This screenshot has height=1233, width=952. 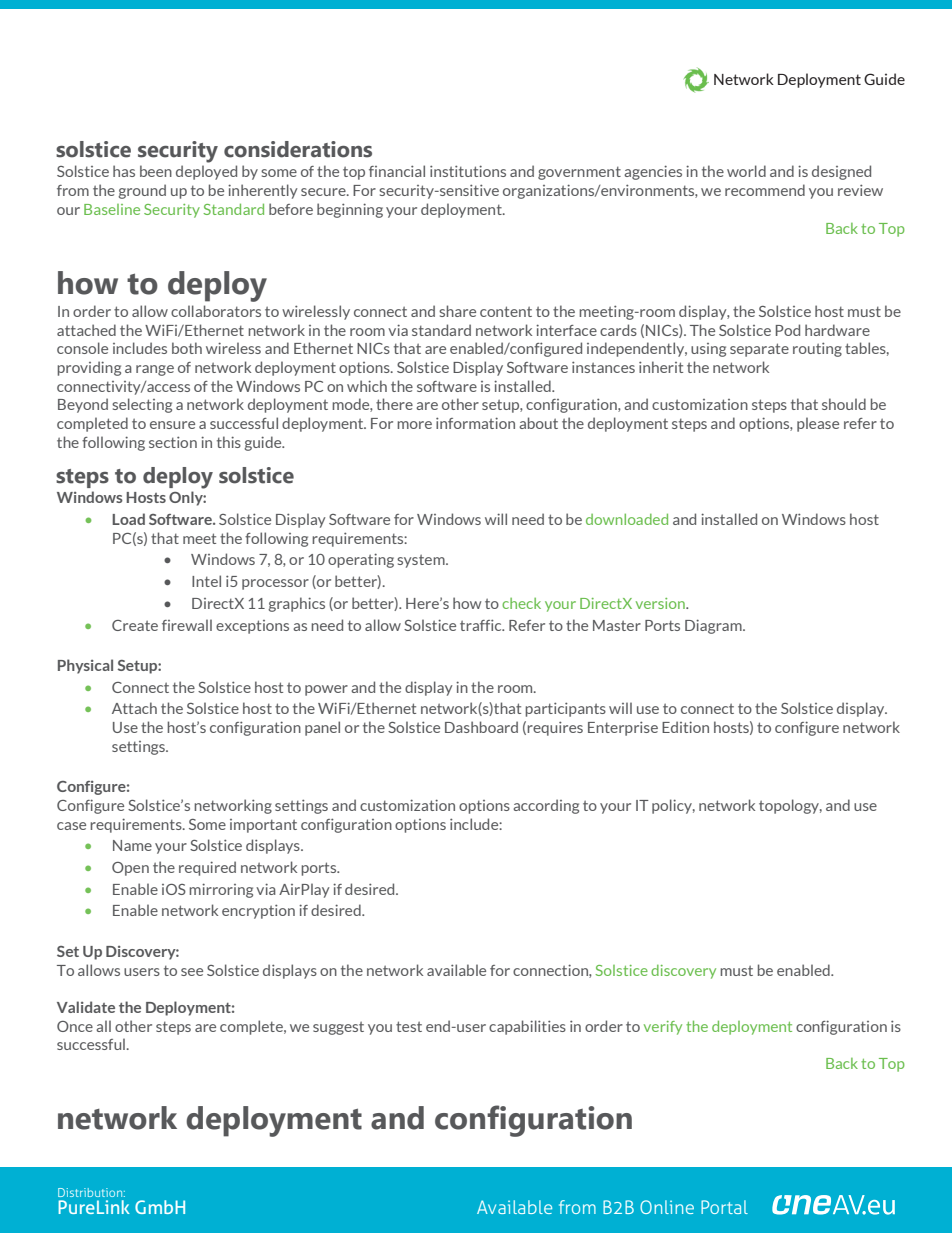 I want to click on recommend, so click(x=765, y=190).
